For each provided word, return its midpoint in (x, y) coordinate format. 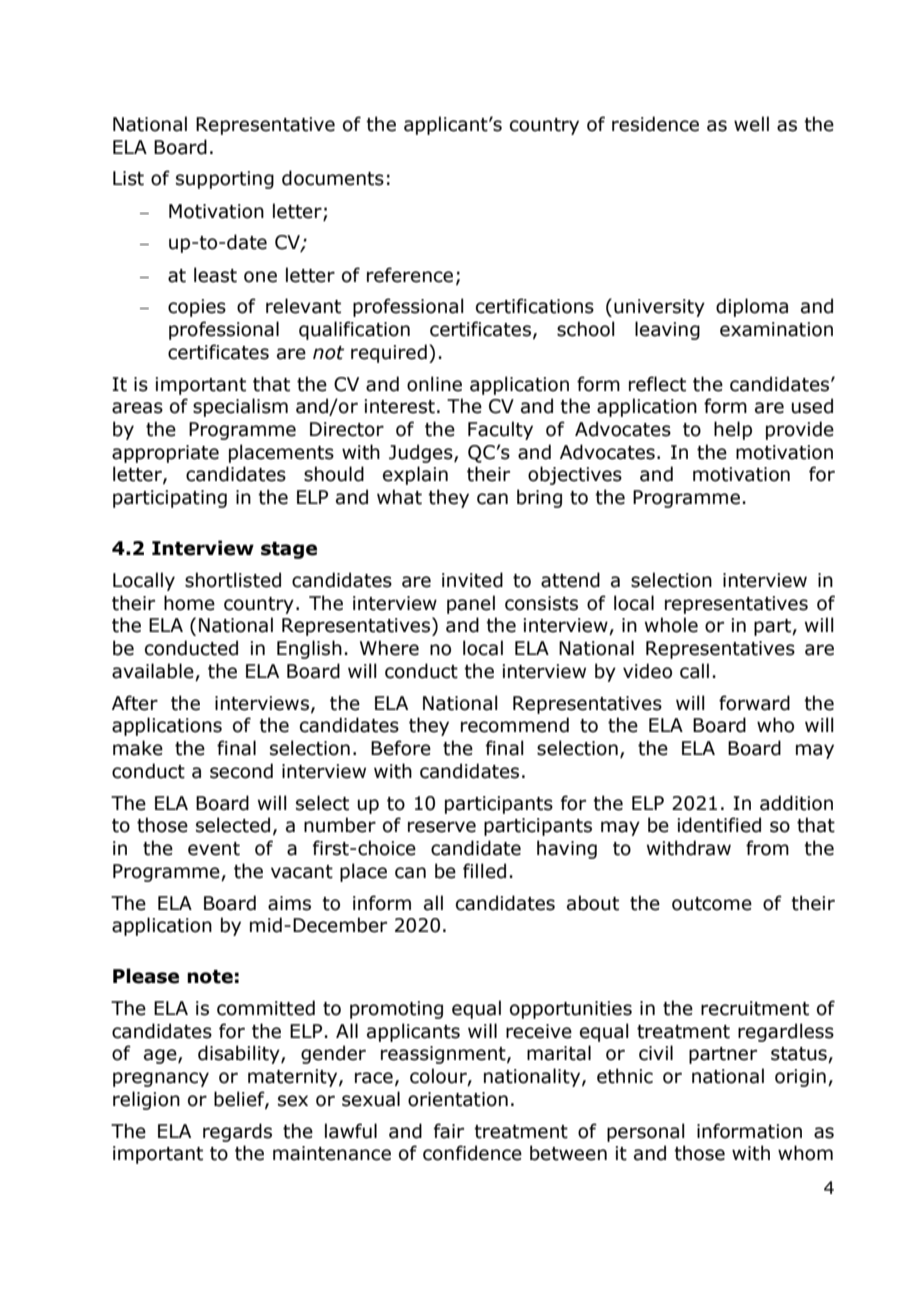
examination (776, 329)
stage (289, 550)
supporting (225, 180)
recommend (515, 725)
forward (754, 703)
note (210, 977)
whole (671, 625)
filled (484, 871)
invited (472, 580)
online (434, 384)
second (241, 771)
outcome (712, 904)
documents (333, 178)
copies (197, 308)
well (751, 124)
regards (237, 1132)
